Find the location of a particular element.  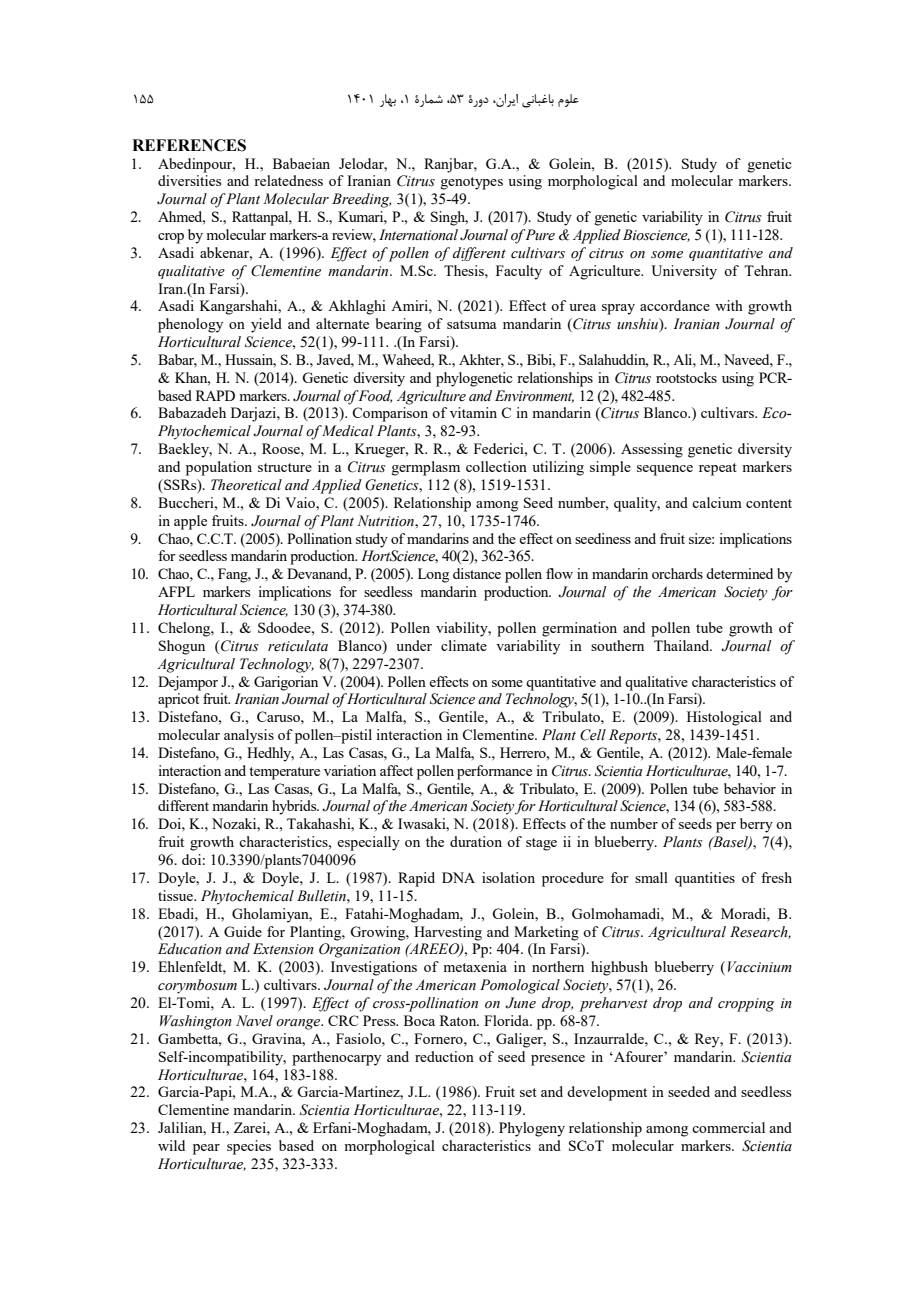

species is located at coordinates (249, 1147).
